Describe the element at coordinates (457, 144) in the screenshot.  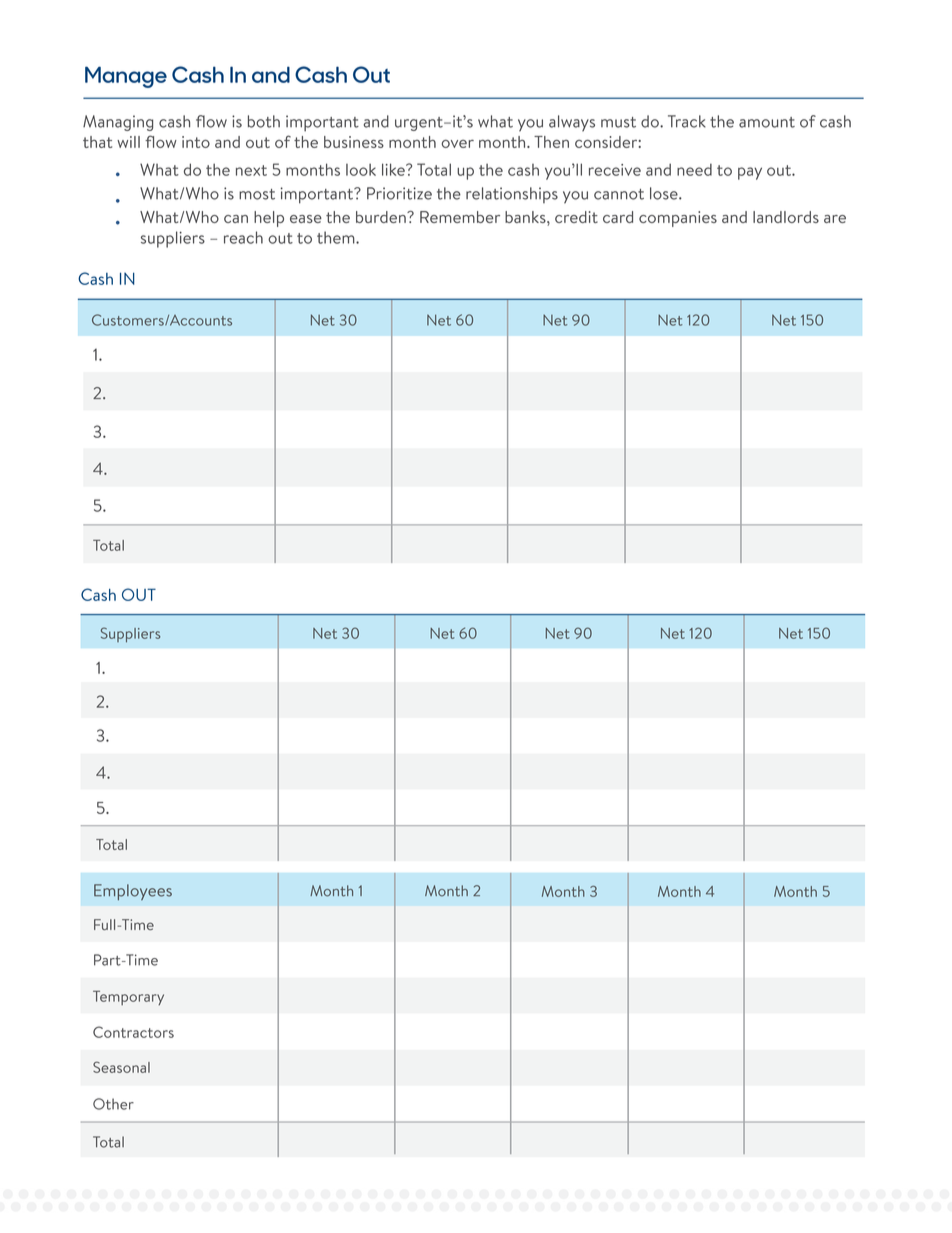
I see `over` at that location.
